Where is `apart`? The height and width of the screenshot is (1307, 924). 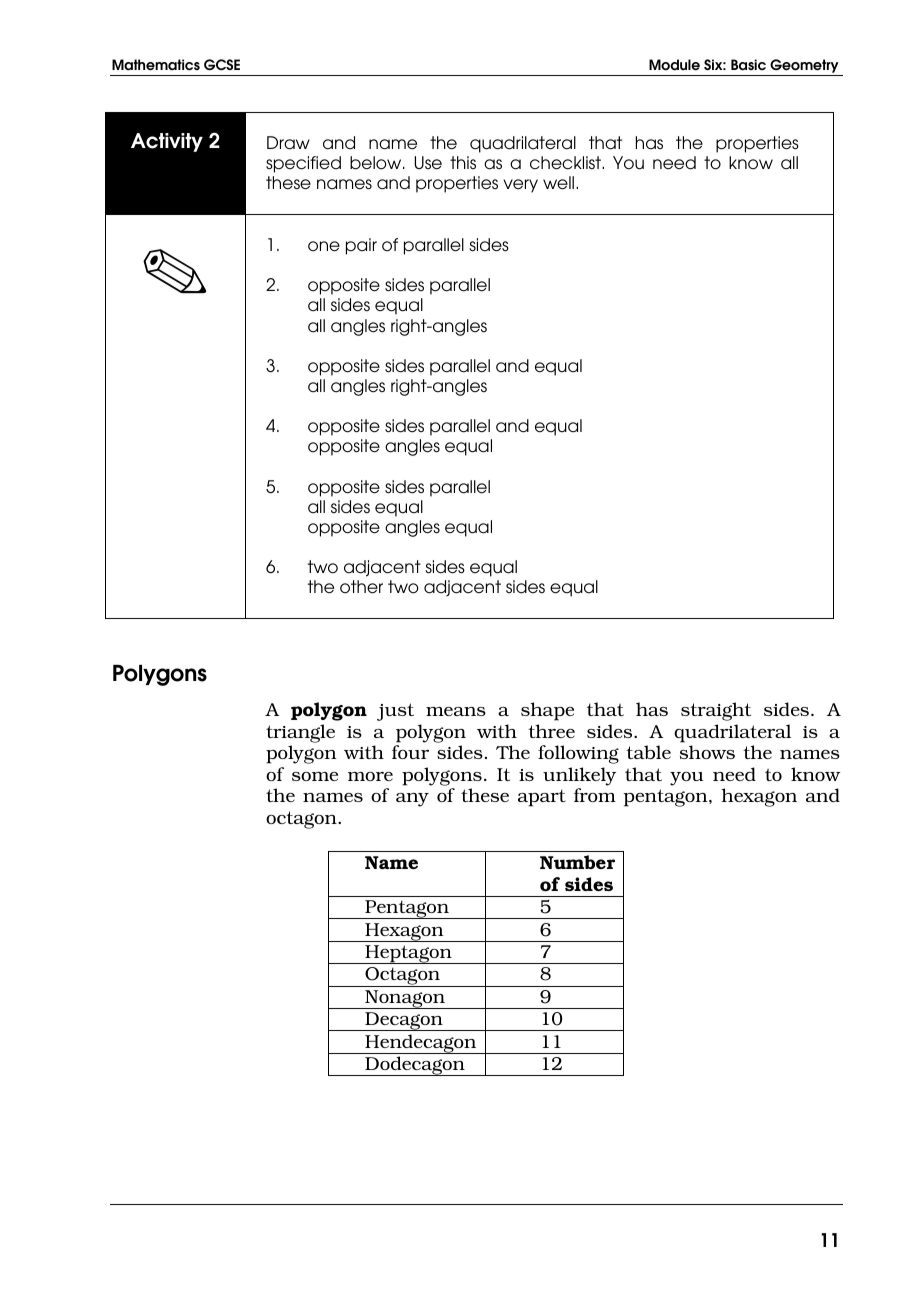
apart is located at coordinates (542, 798).
